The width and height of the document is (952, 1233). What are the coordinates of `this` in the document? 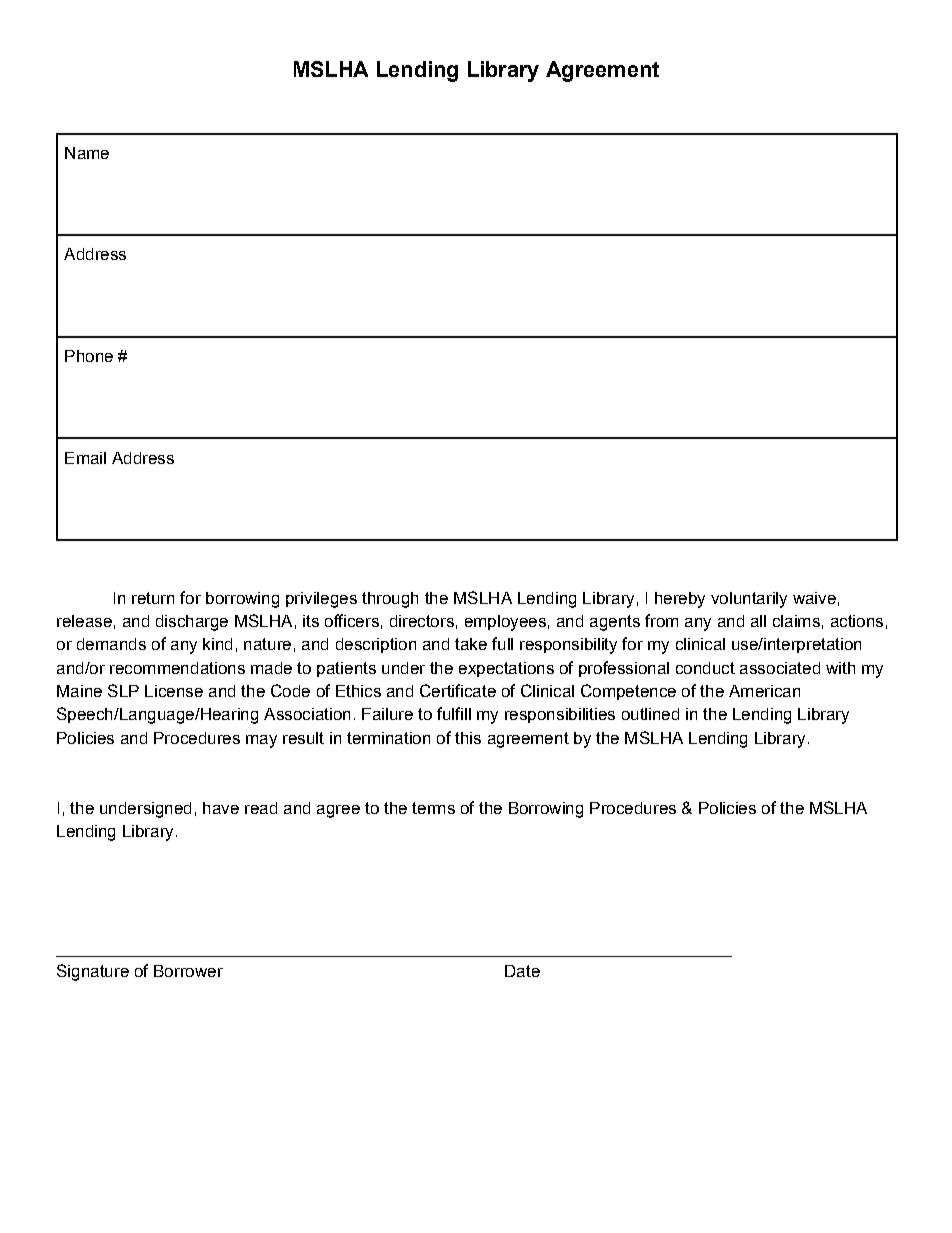 It's located at (468, 738).
